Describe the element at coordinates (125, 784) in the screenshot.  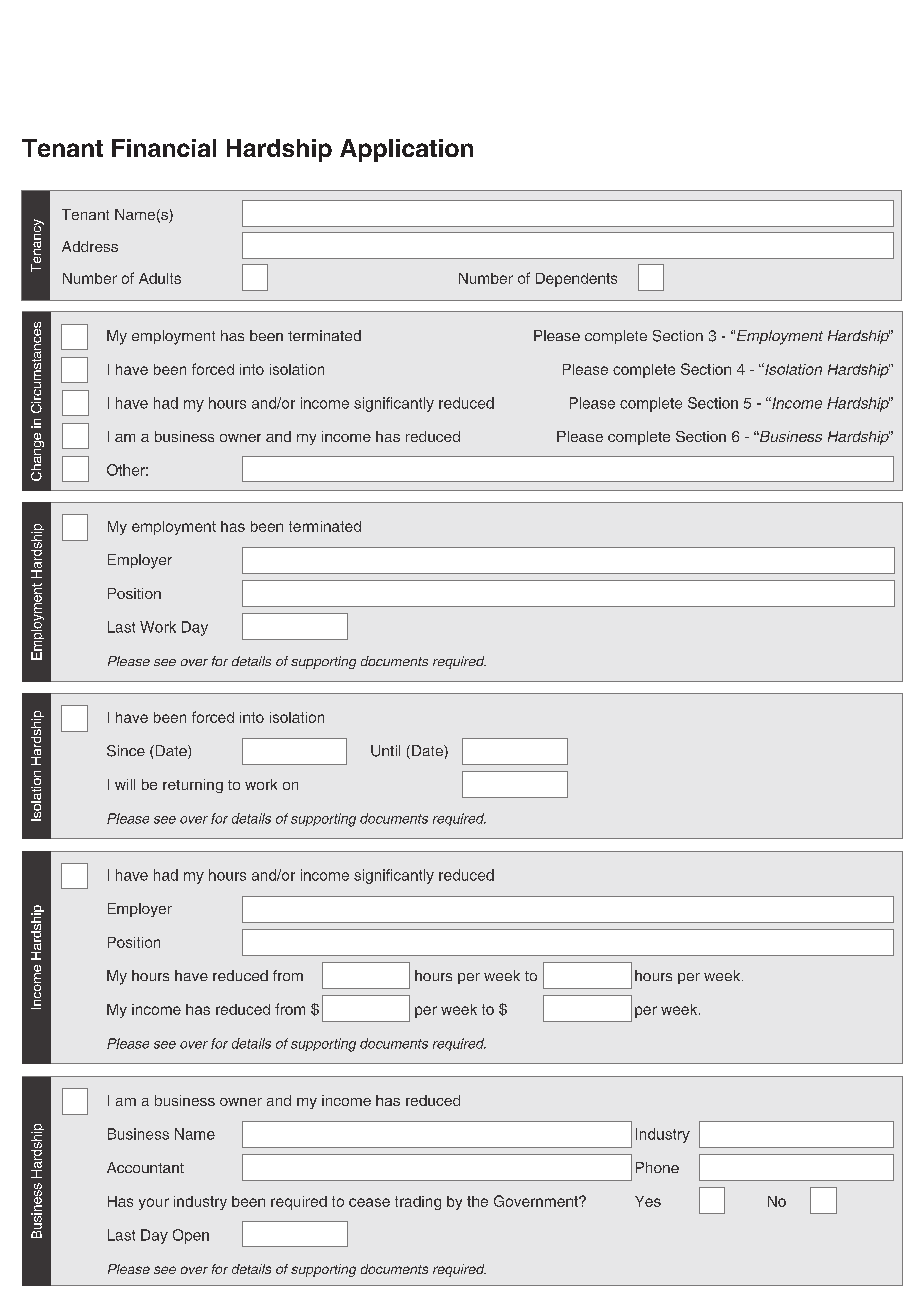
I see `will` at that location.
